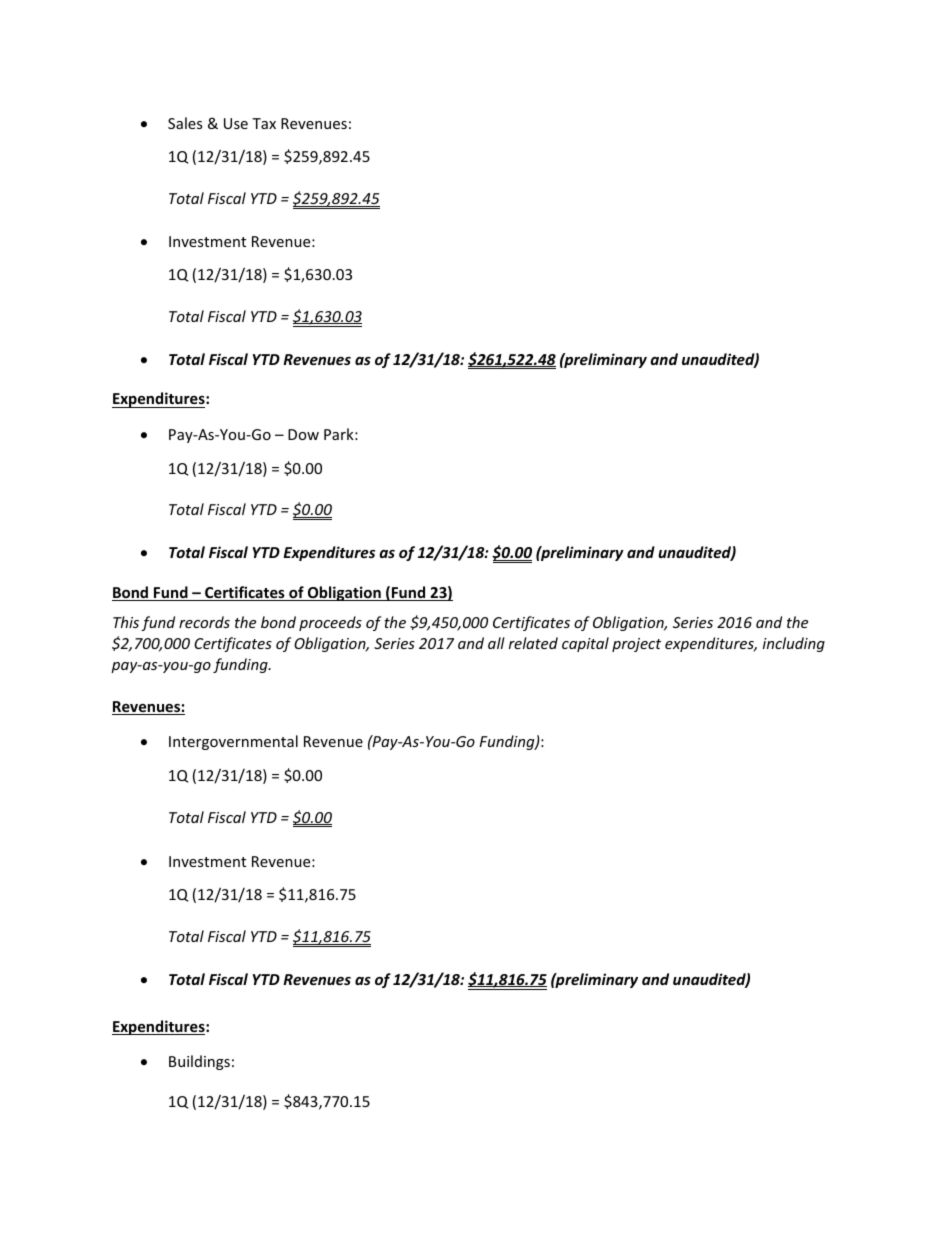  I want to click on Tax, so click(264, 123).
